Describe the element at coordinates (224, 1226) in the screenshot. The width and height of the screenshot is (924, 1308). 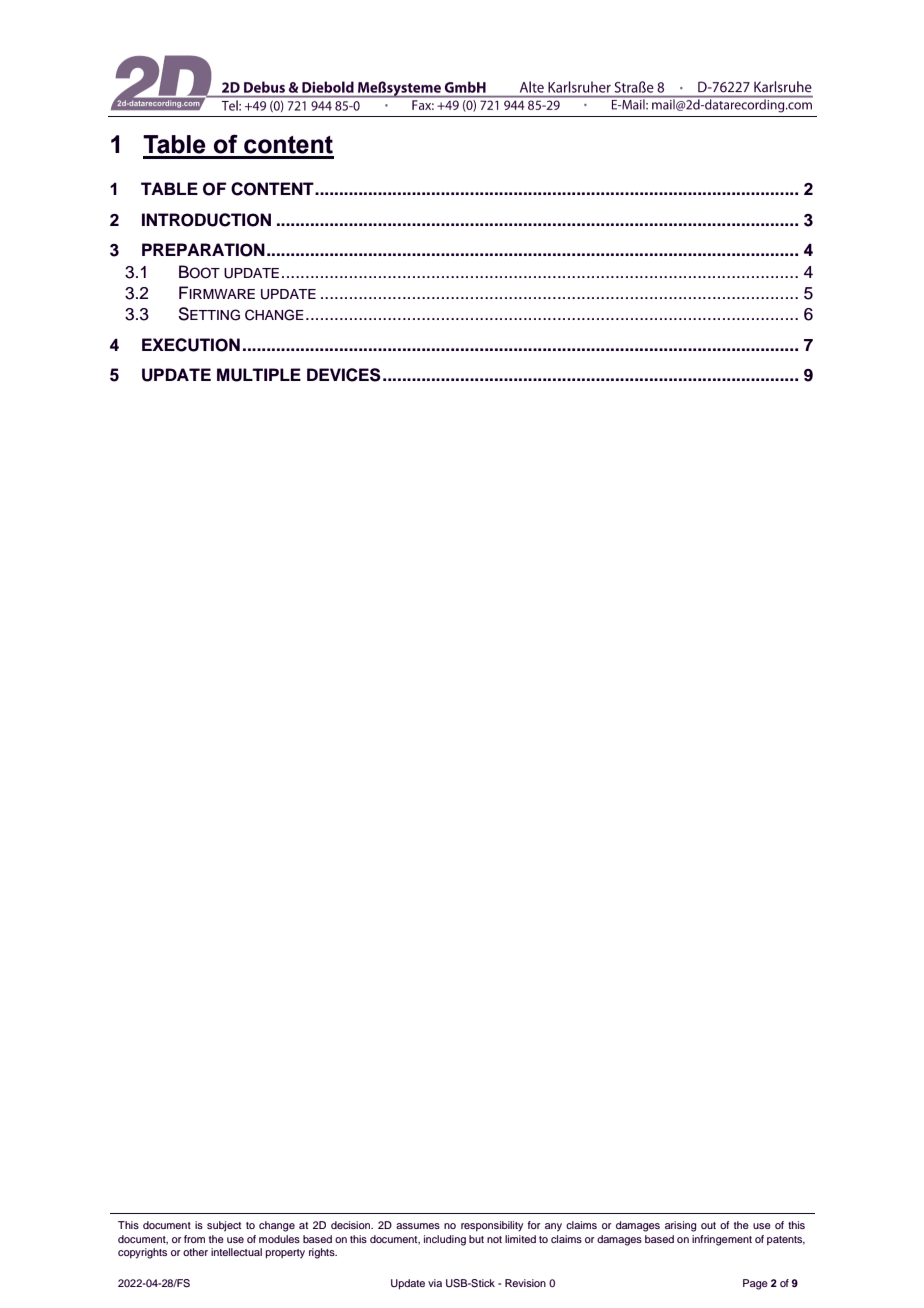
I see `subject` at that location.
